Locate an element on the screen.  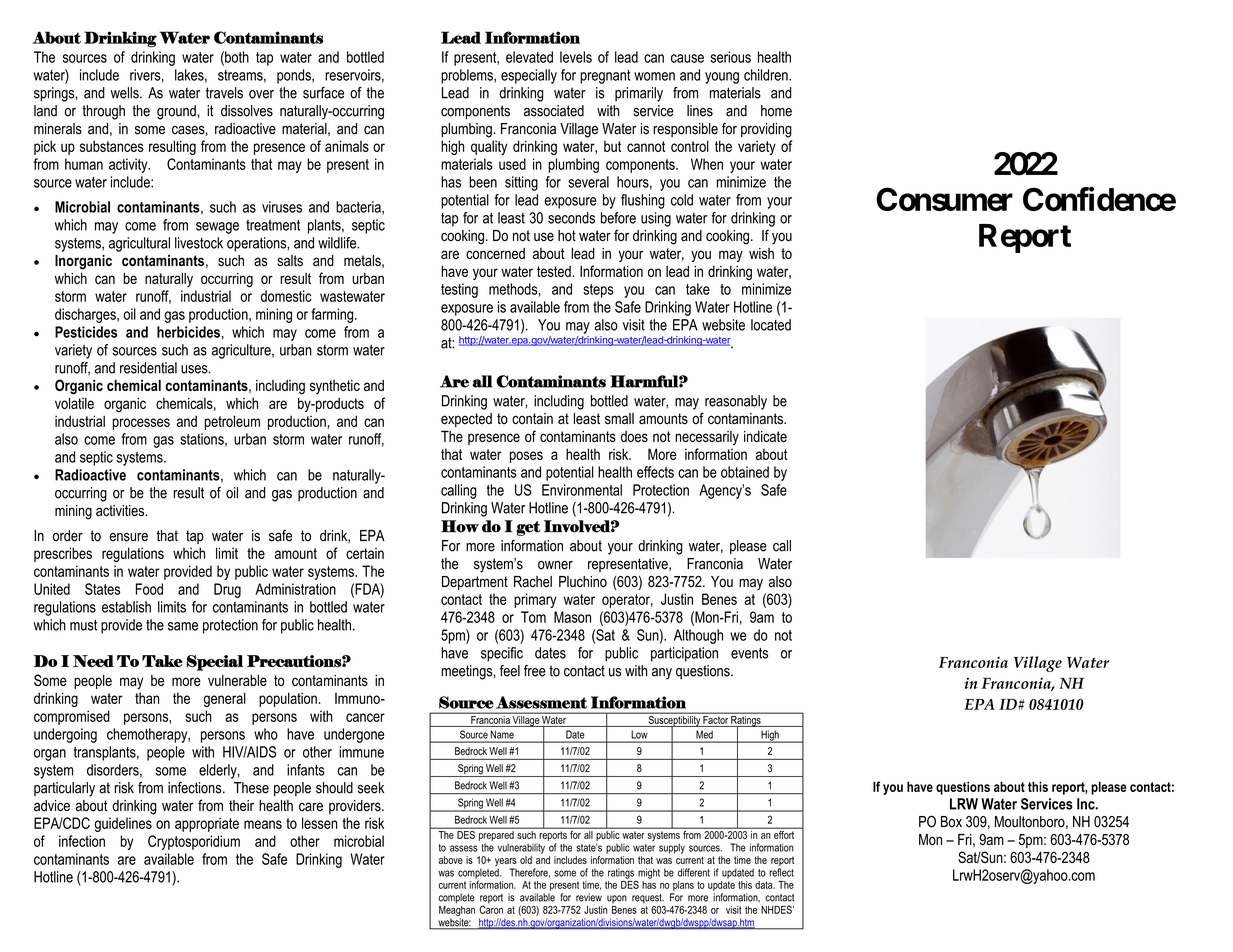
activities is located at coordinates (121, 511).
